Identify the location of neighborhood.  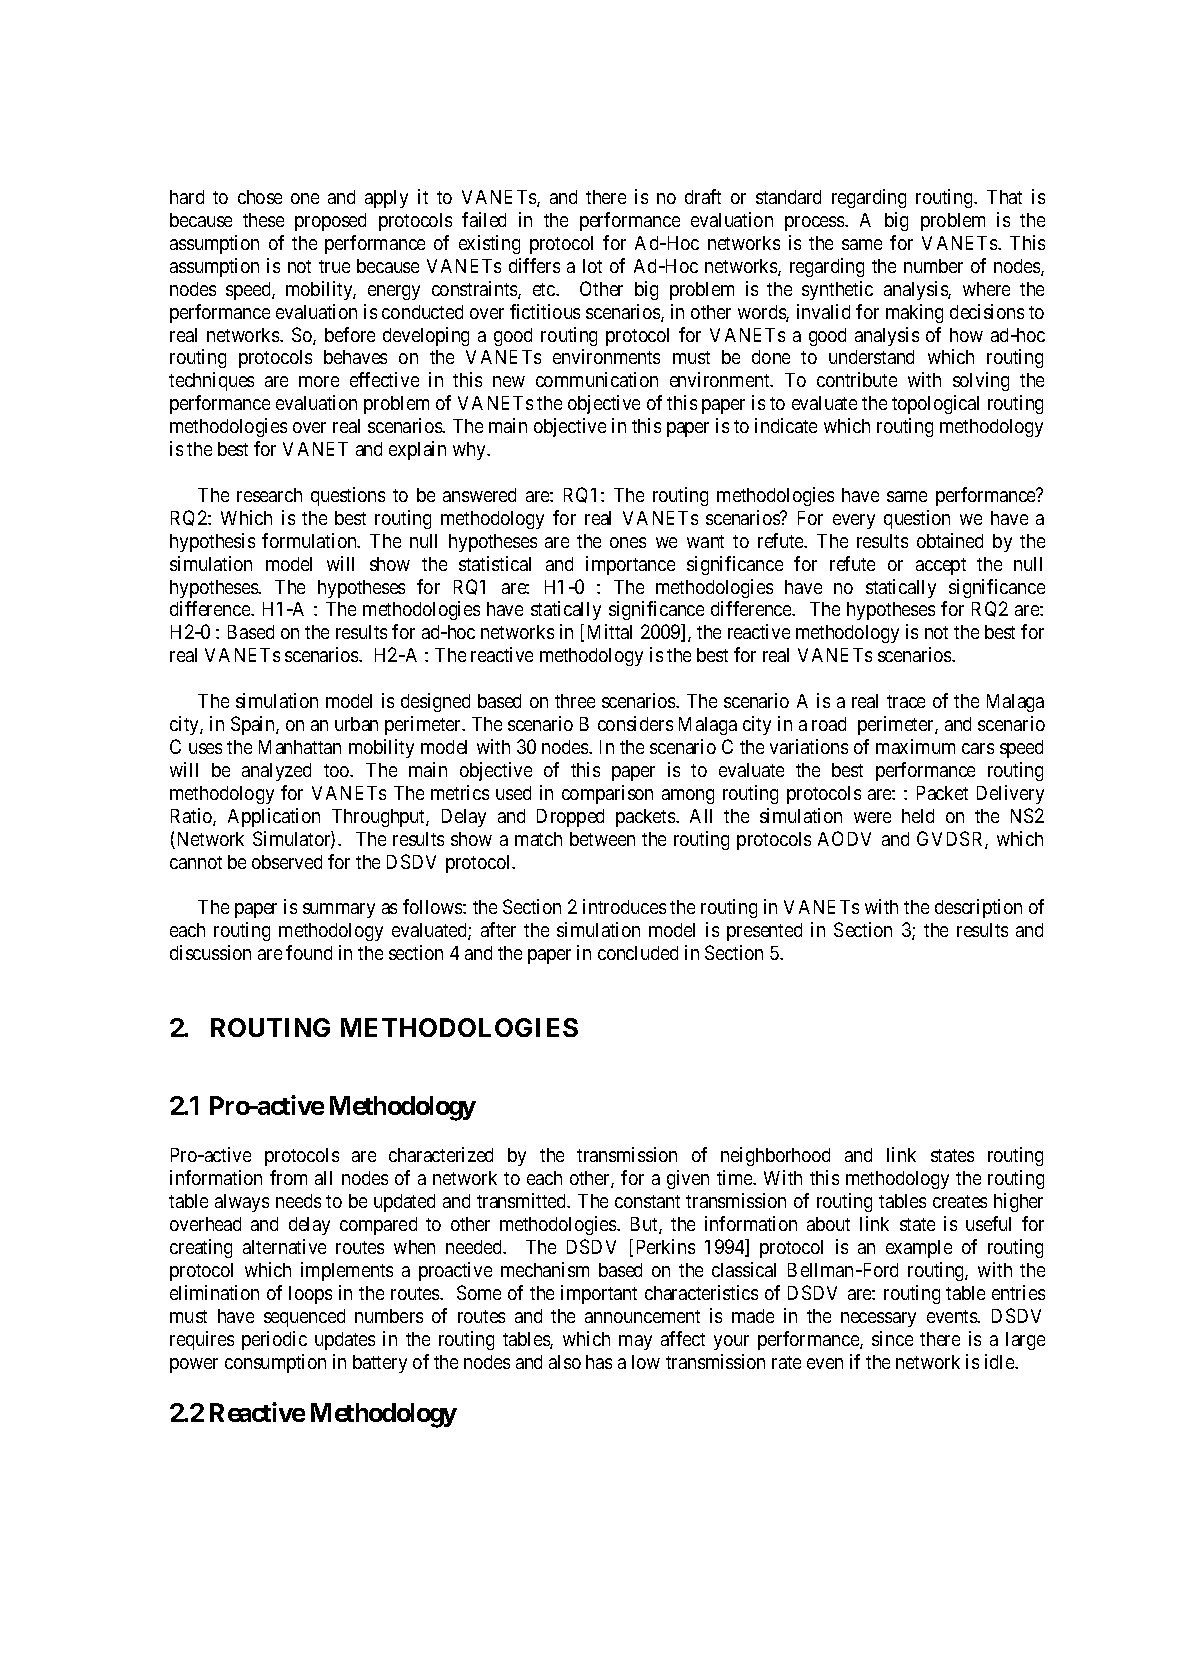
(775, 1156).
